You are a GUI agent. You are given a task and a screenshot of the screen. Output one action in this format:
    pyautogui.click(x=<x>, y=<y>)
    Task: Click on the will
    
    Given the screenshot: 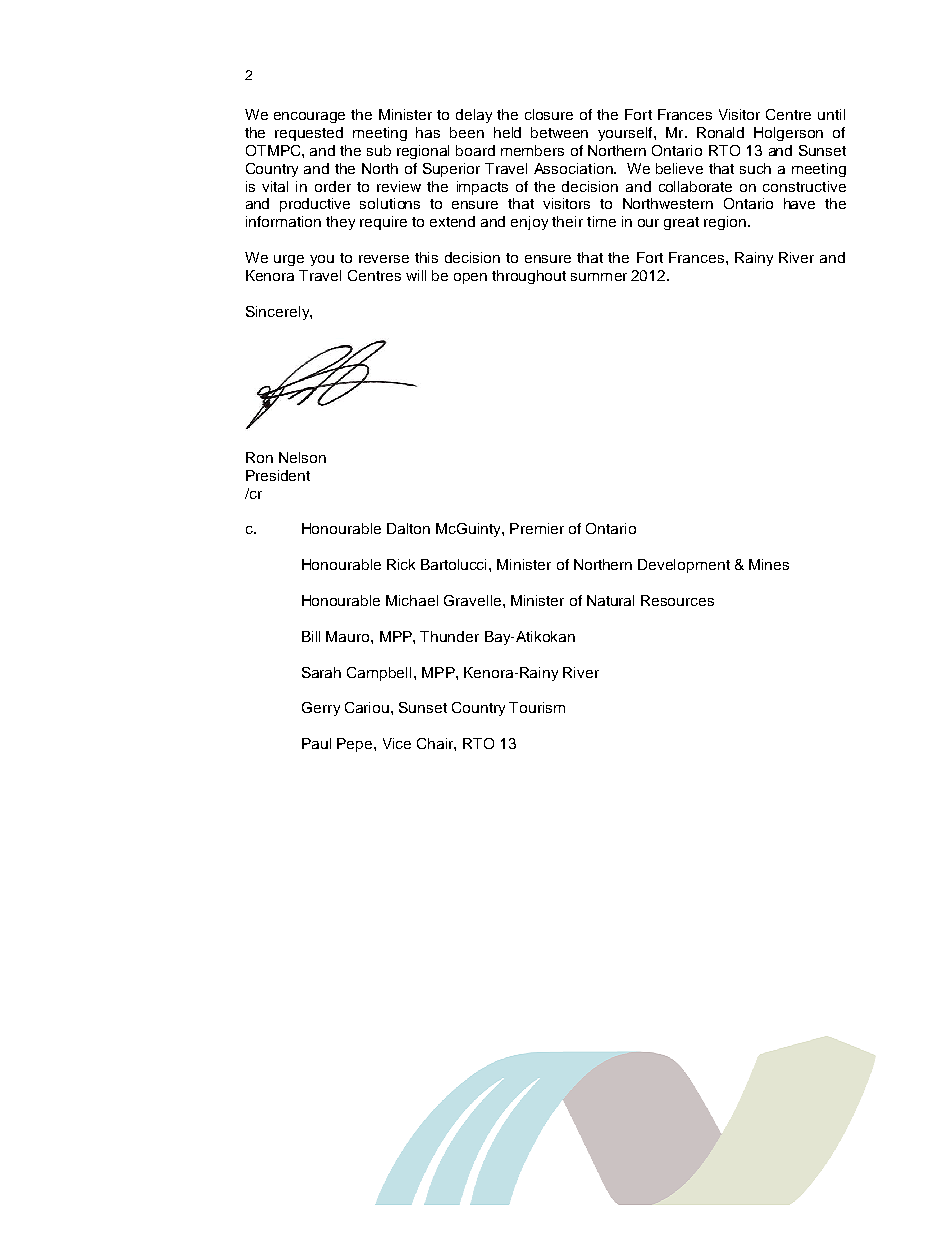 What is the action you would take?
    pyautogui.click(x=416, y=275)
